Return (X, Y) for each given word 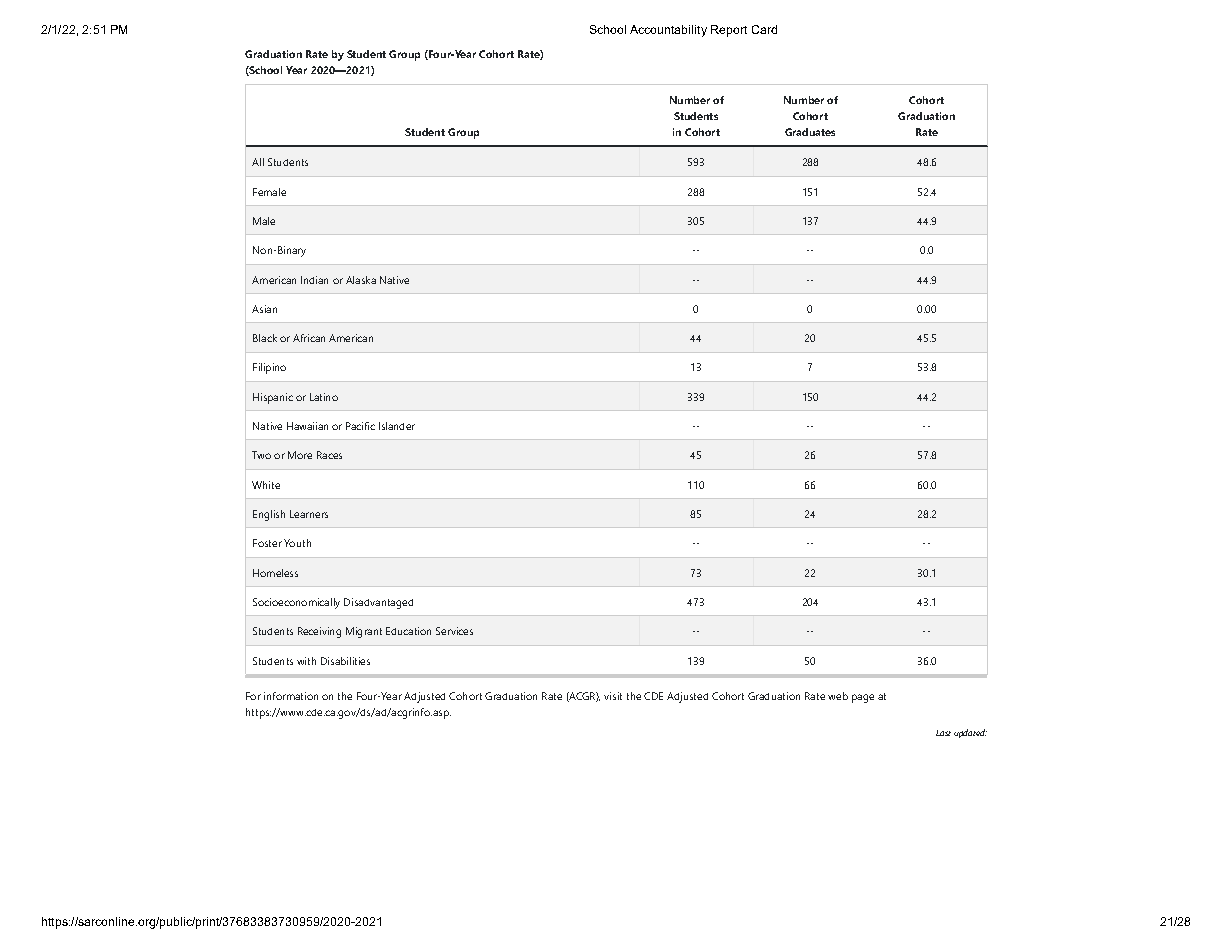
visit (613, 696)
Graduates (810, 132)
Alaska (361, 280)
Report (729, 31)
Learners (309, 514)
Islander (397, 426)
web (838, 696)
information (291, 696)
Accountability (668, 31)
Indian (314, 280)
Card (764, 29)
